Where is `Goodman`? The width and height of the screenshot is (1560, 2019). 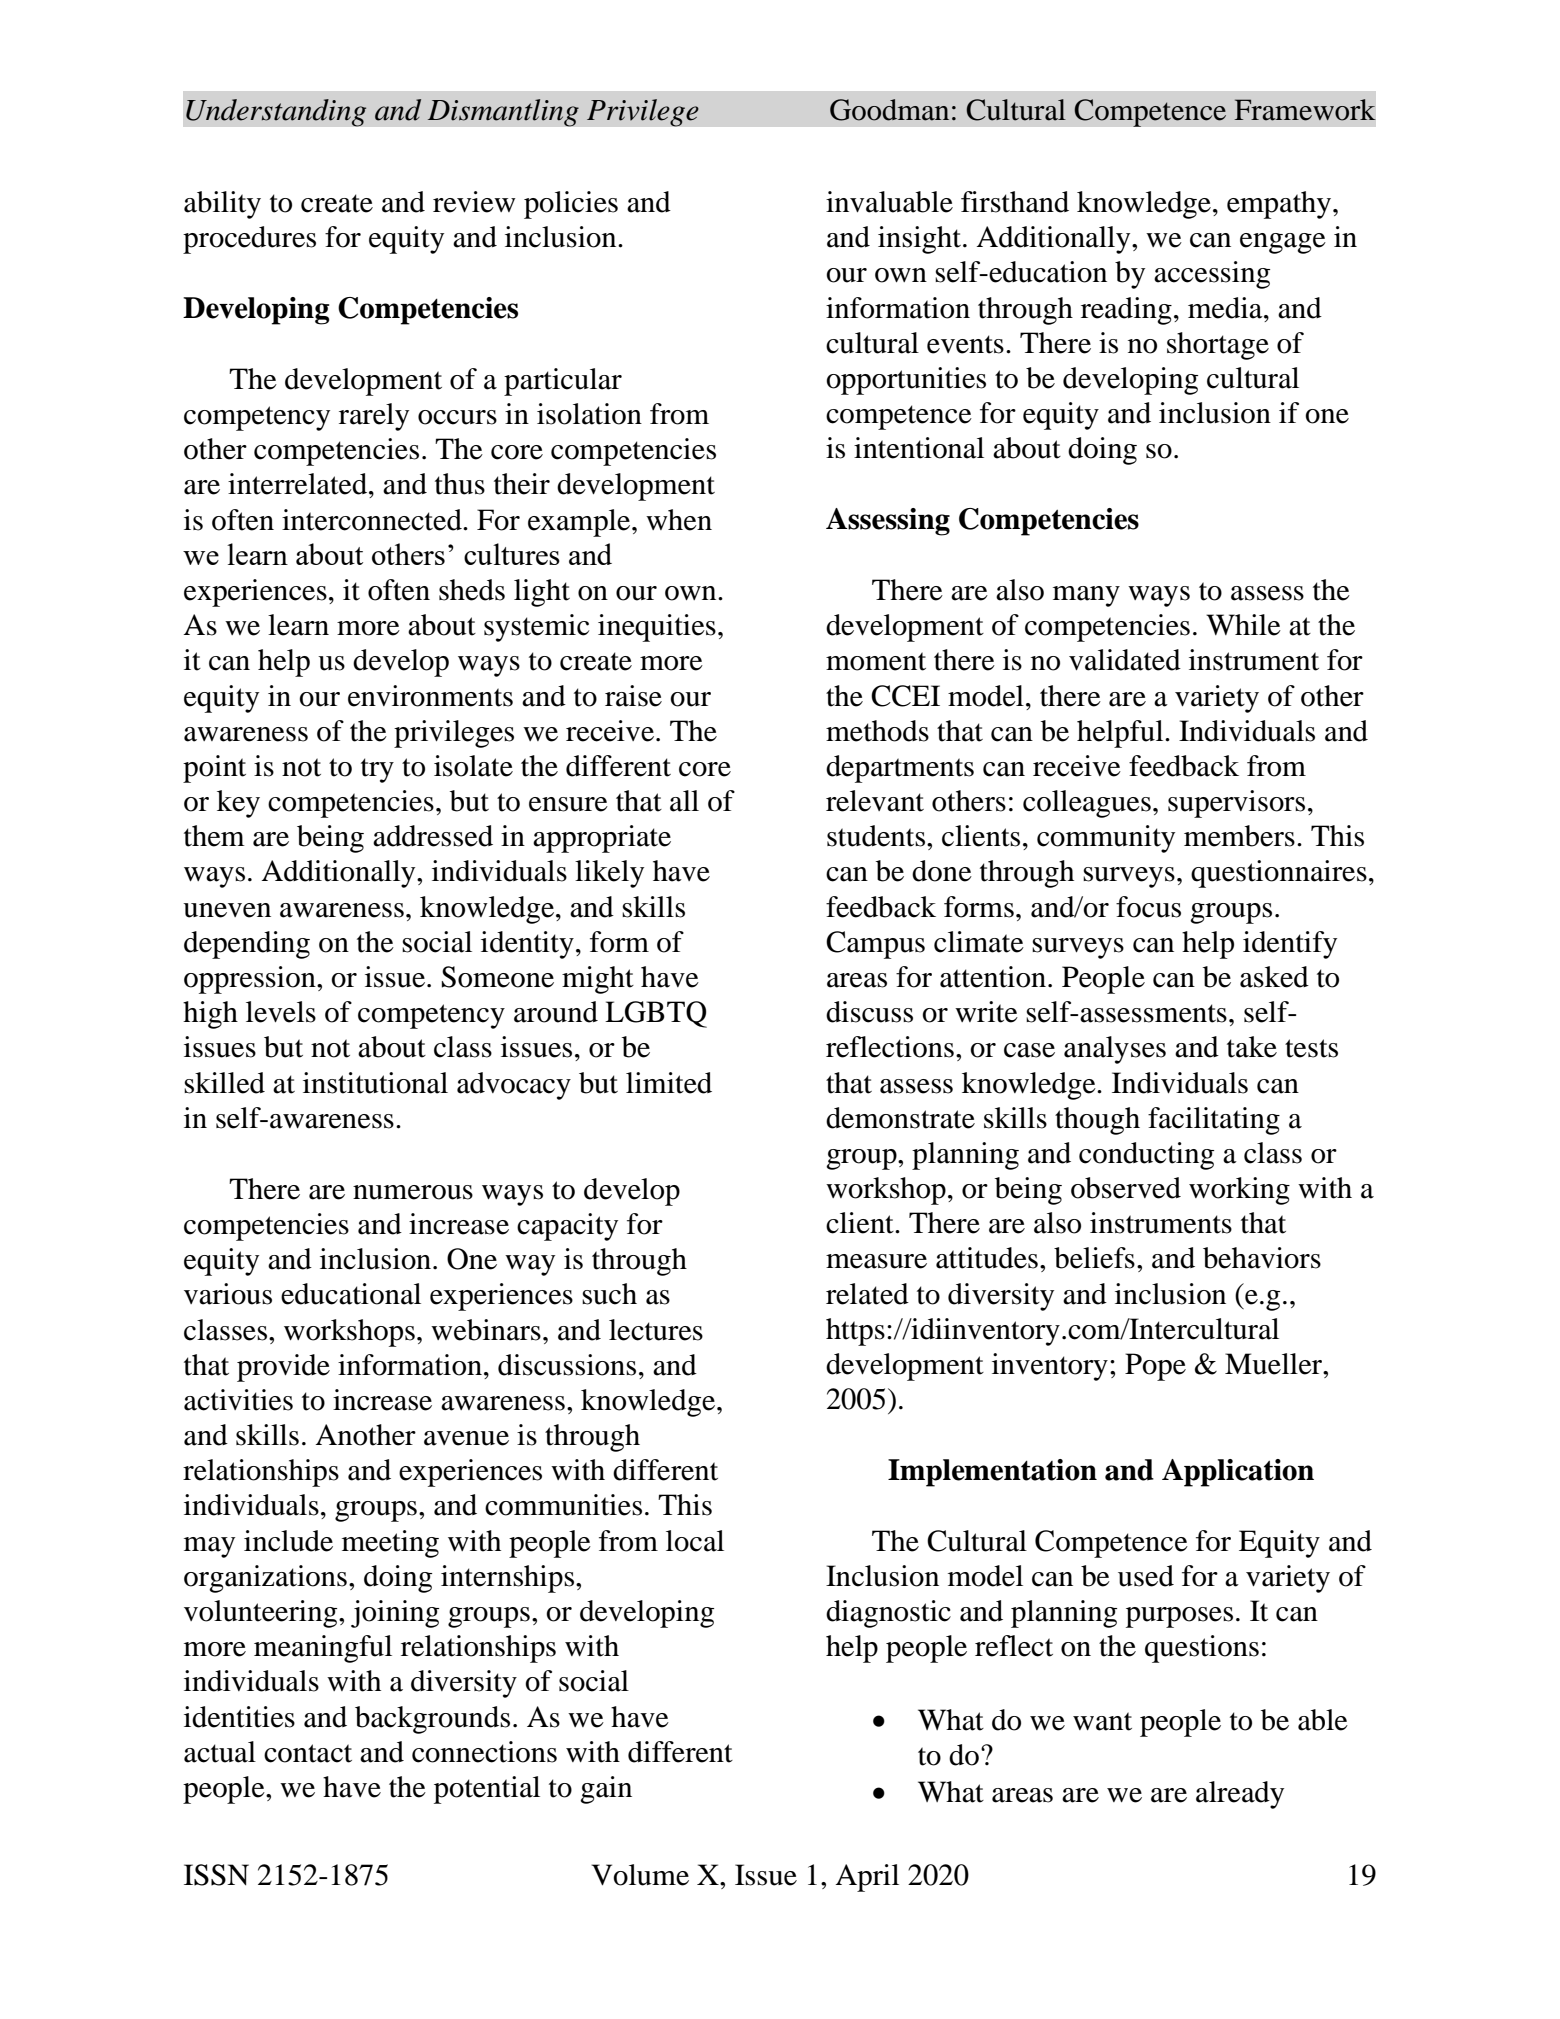 Goodman is located at coordinates (889, 110).
